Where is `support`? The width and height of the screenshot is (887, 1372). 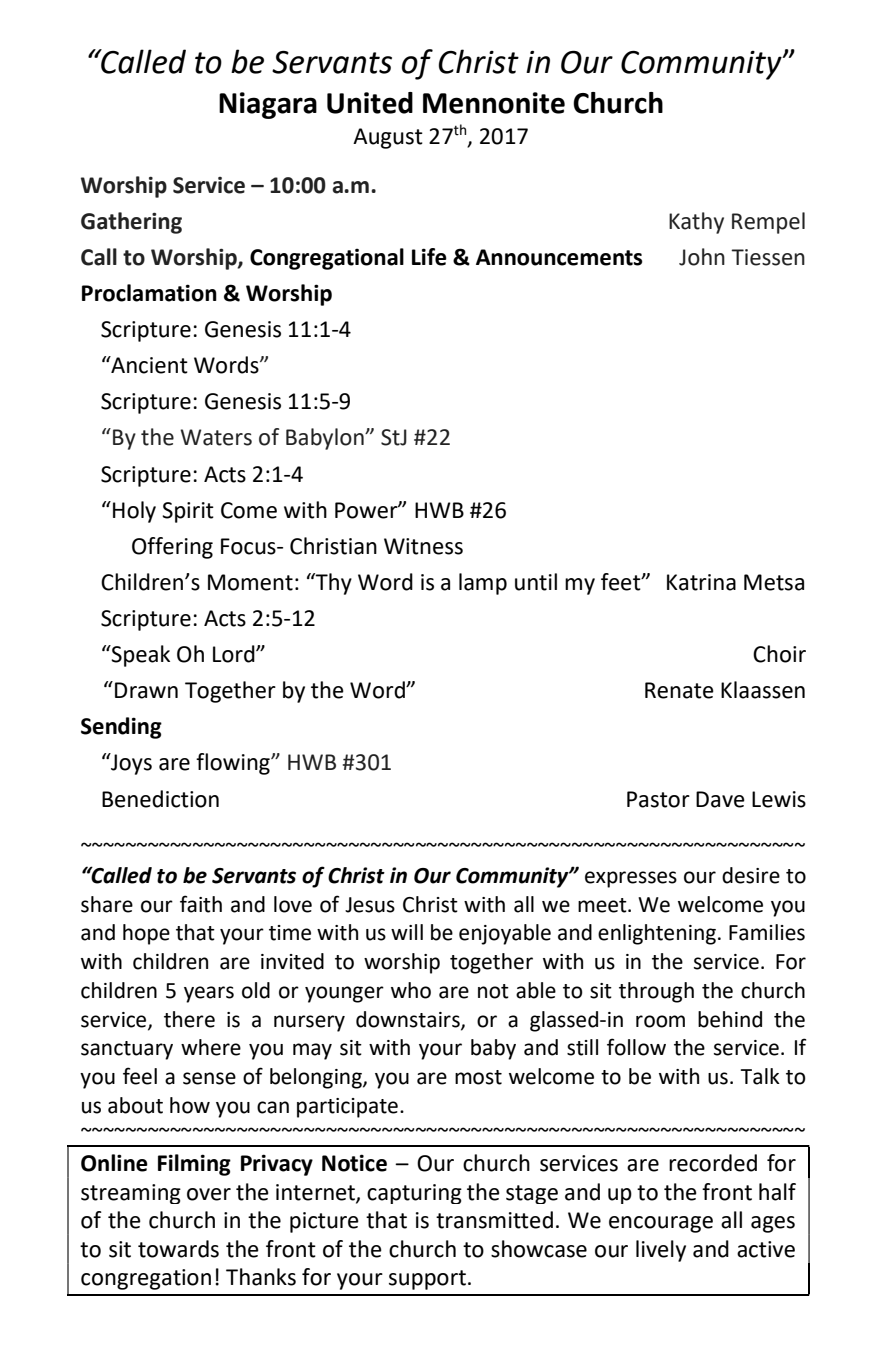
support is located at coordinates (427, 1280).
